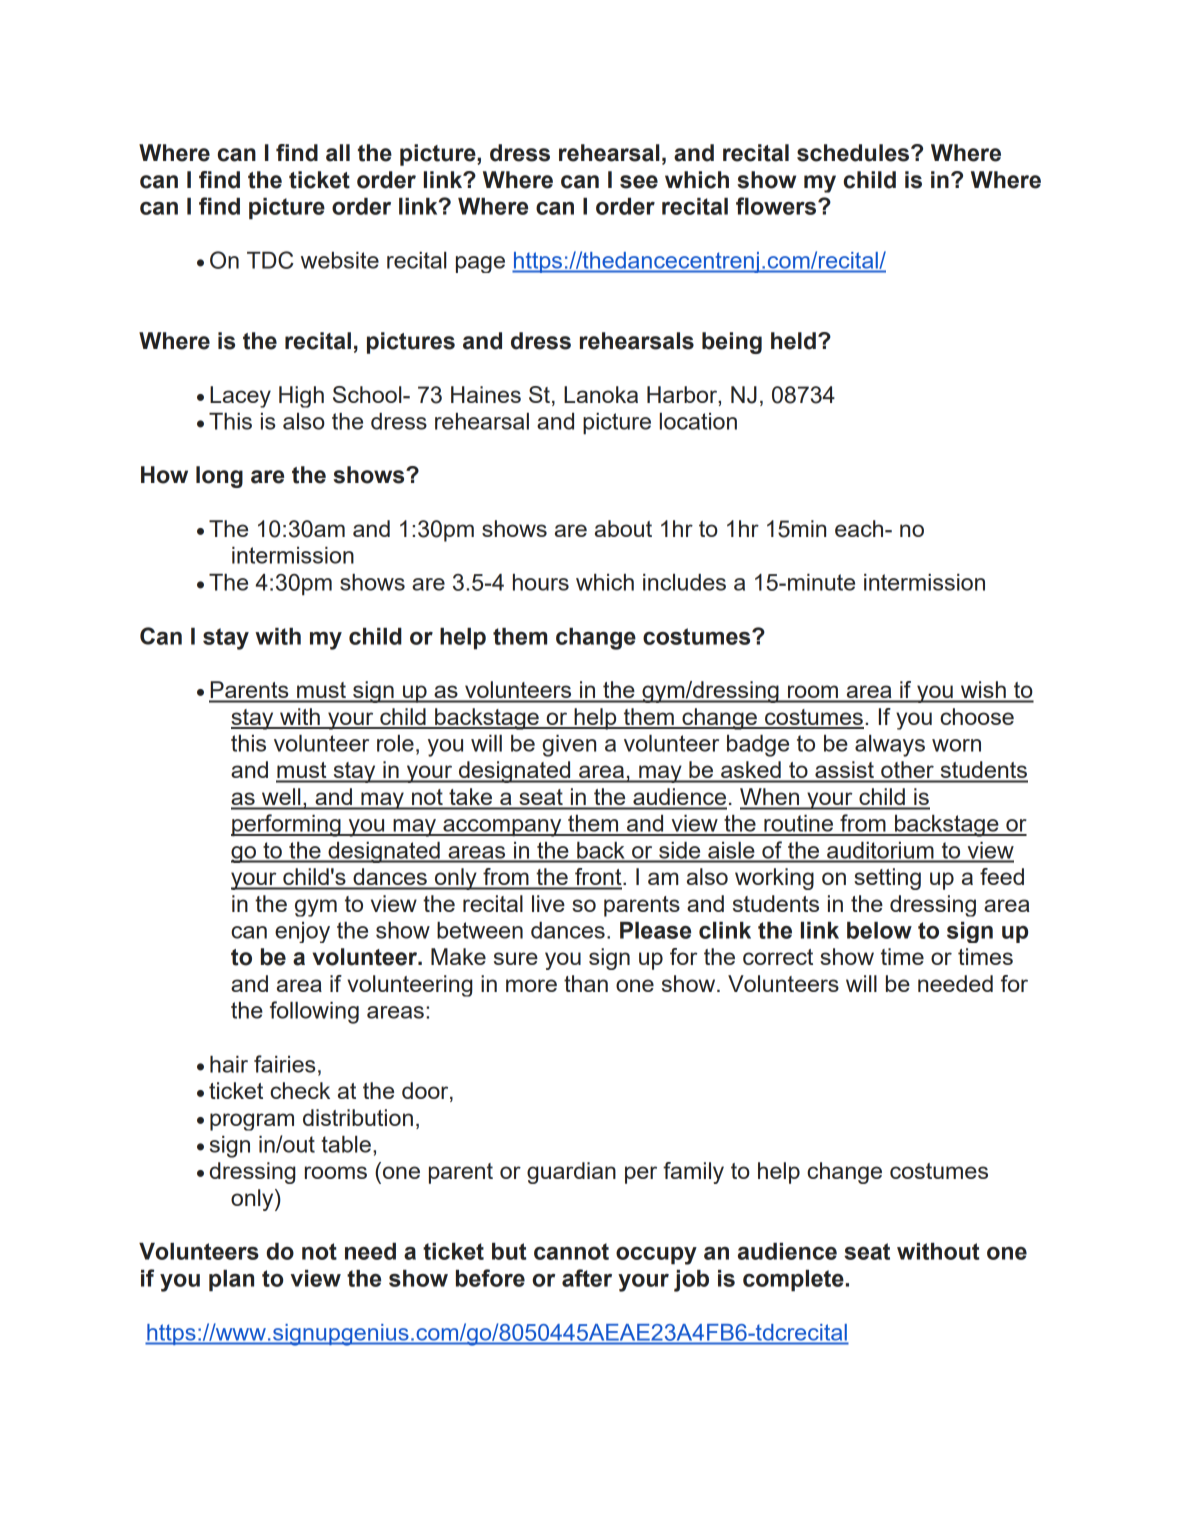  Describe the element at coordinates (586, 983) in the page. I see `than` at that location.
